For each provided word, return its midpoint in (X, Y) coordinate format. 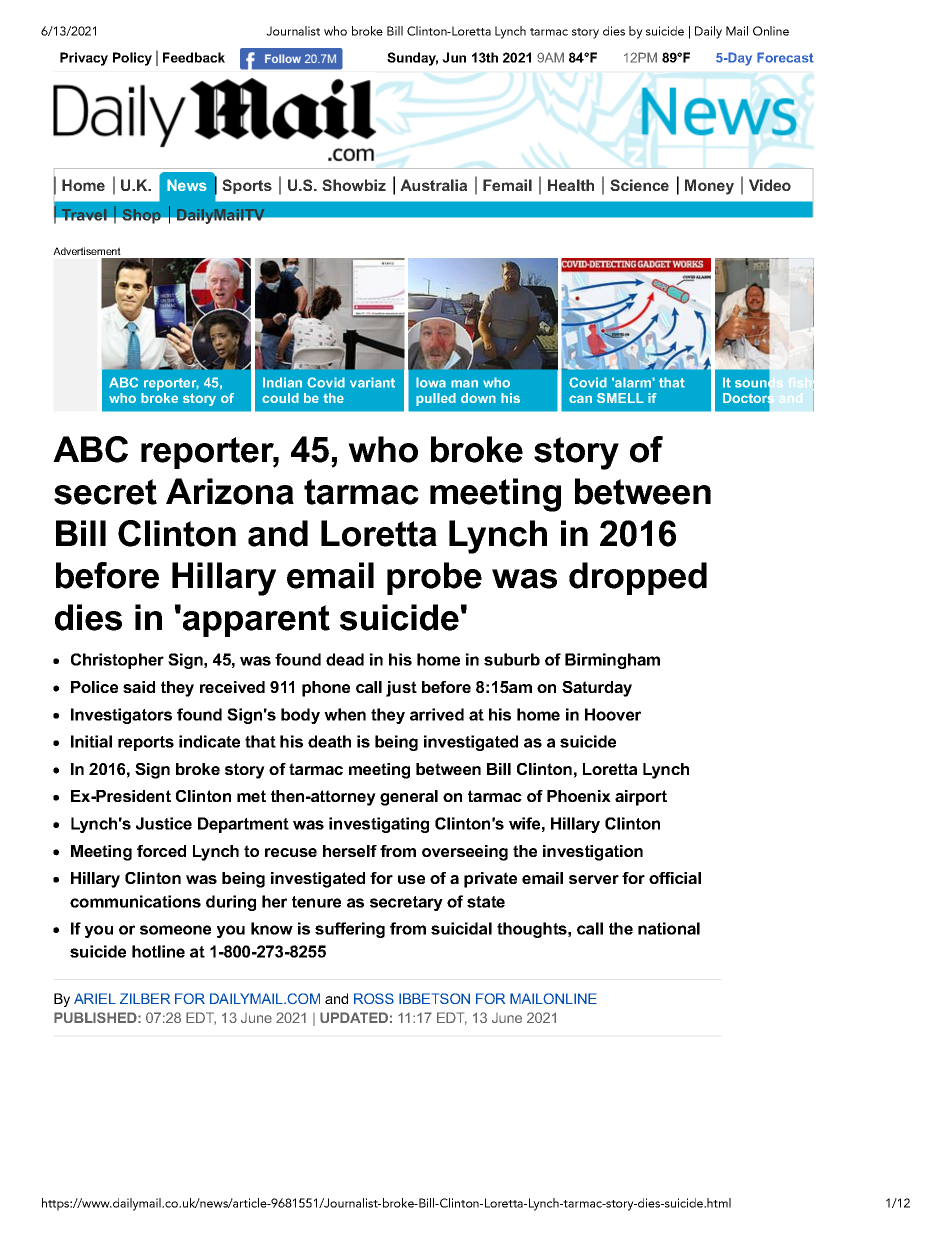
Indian (282, 382)
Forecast (785, 57)
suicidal (461, 928)
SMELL (620, 398)
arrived (437, 714)
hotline (158, 951)
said (139, 687)
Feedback (194, 57)
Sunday (412, 59)
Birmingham (612, 661)
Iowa (431, 382)
